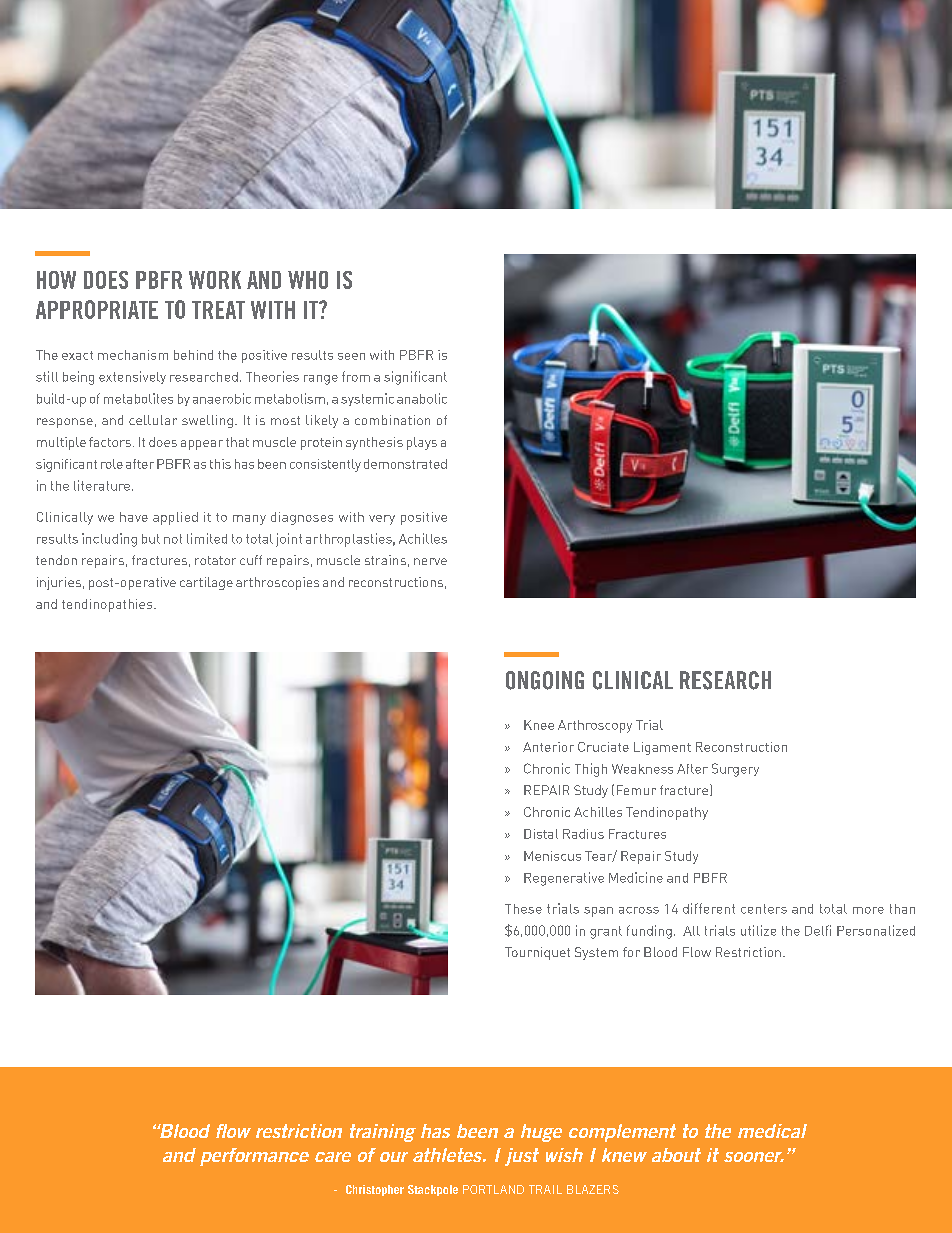  Describe the element at coordinates (422, 398) in the document. I see `anabolic` at that location.
